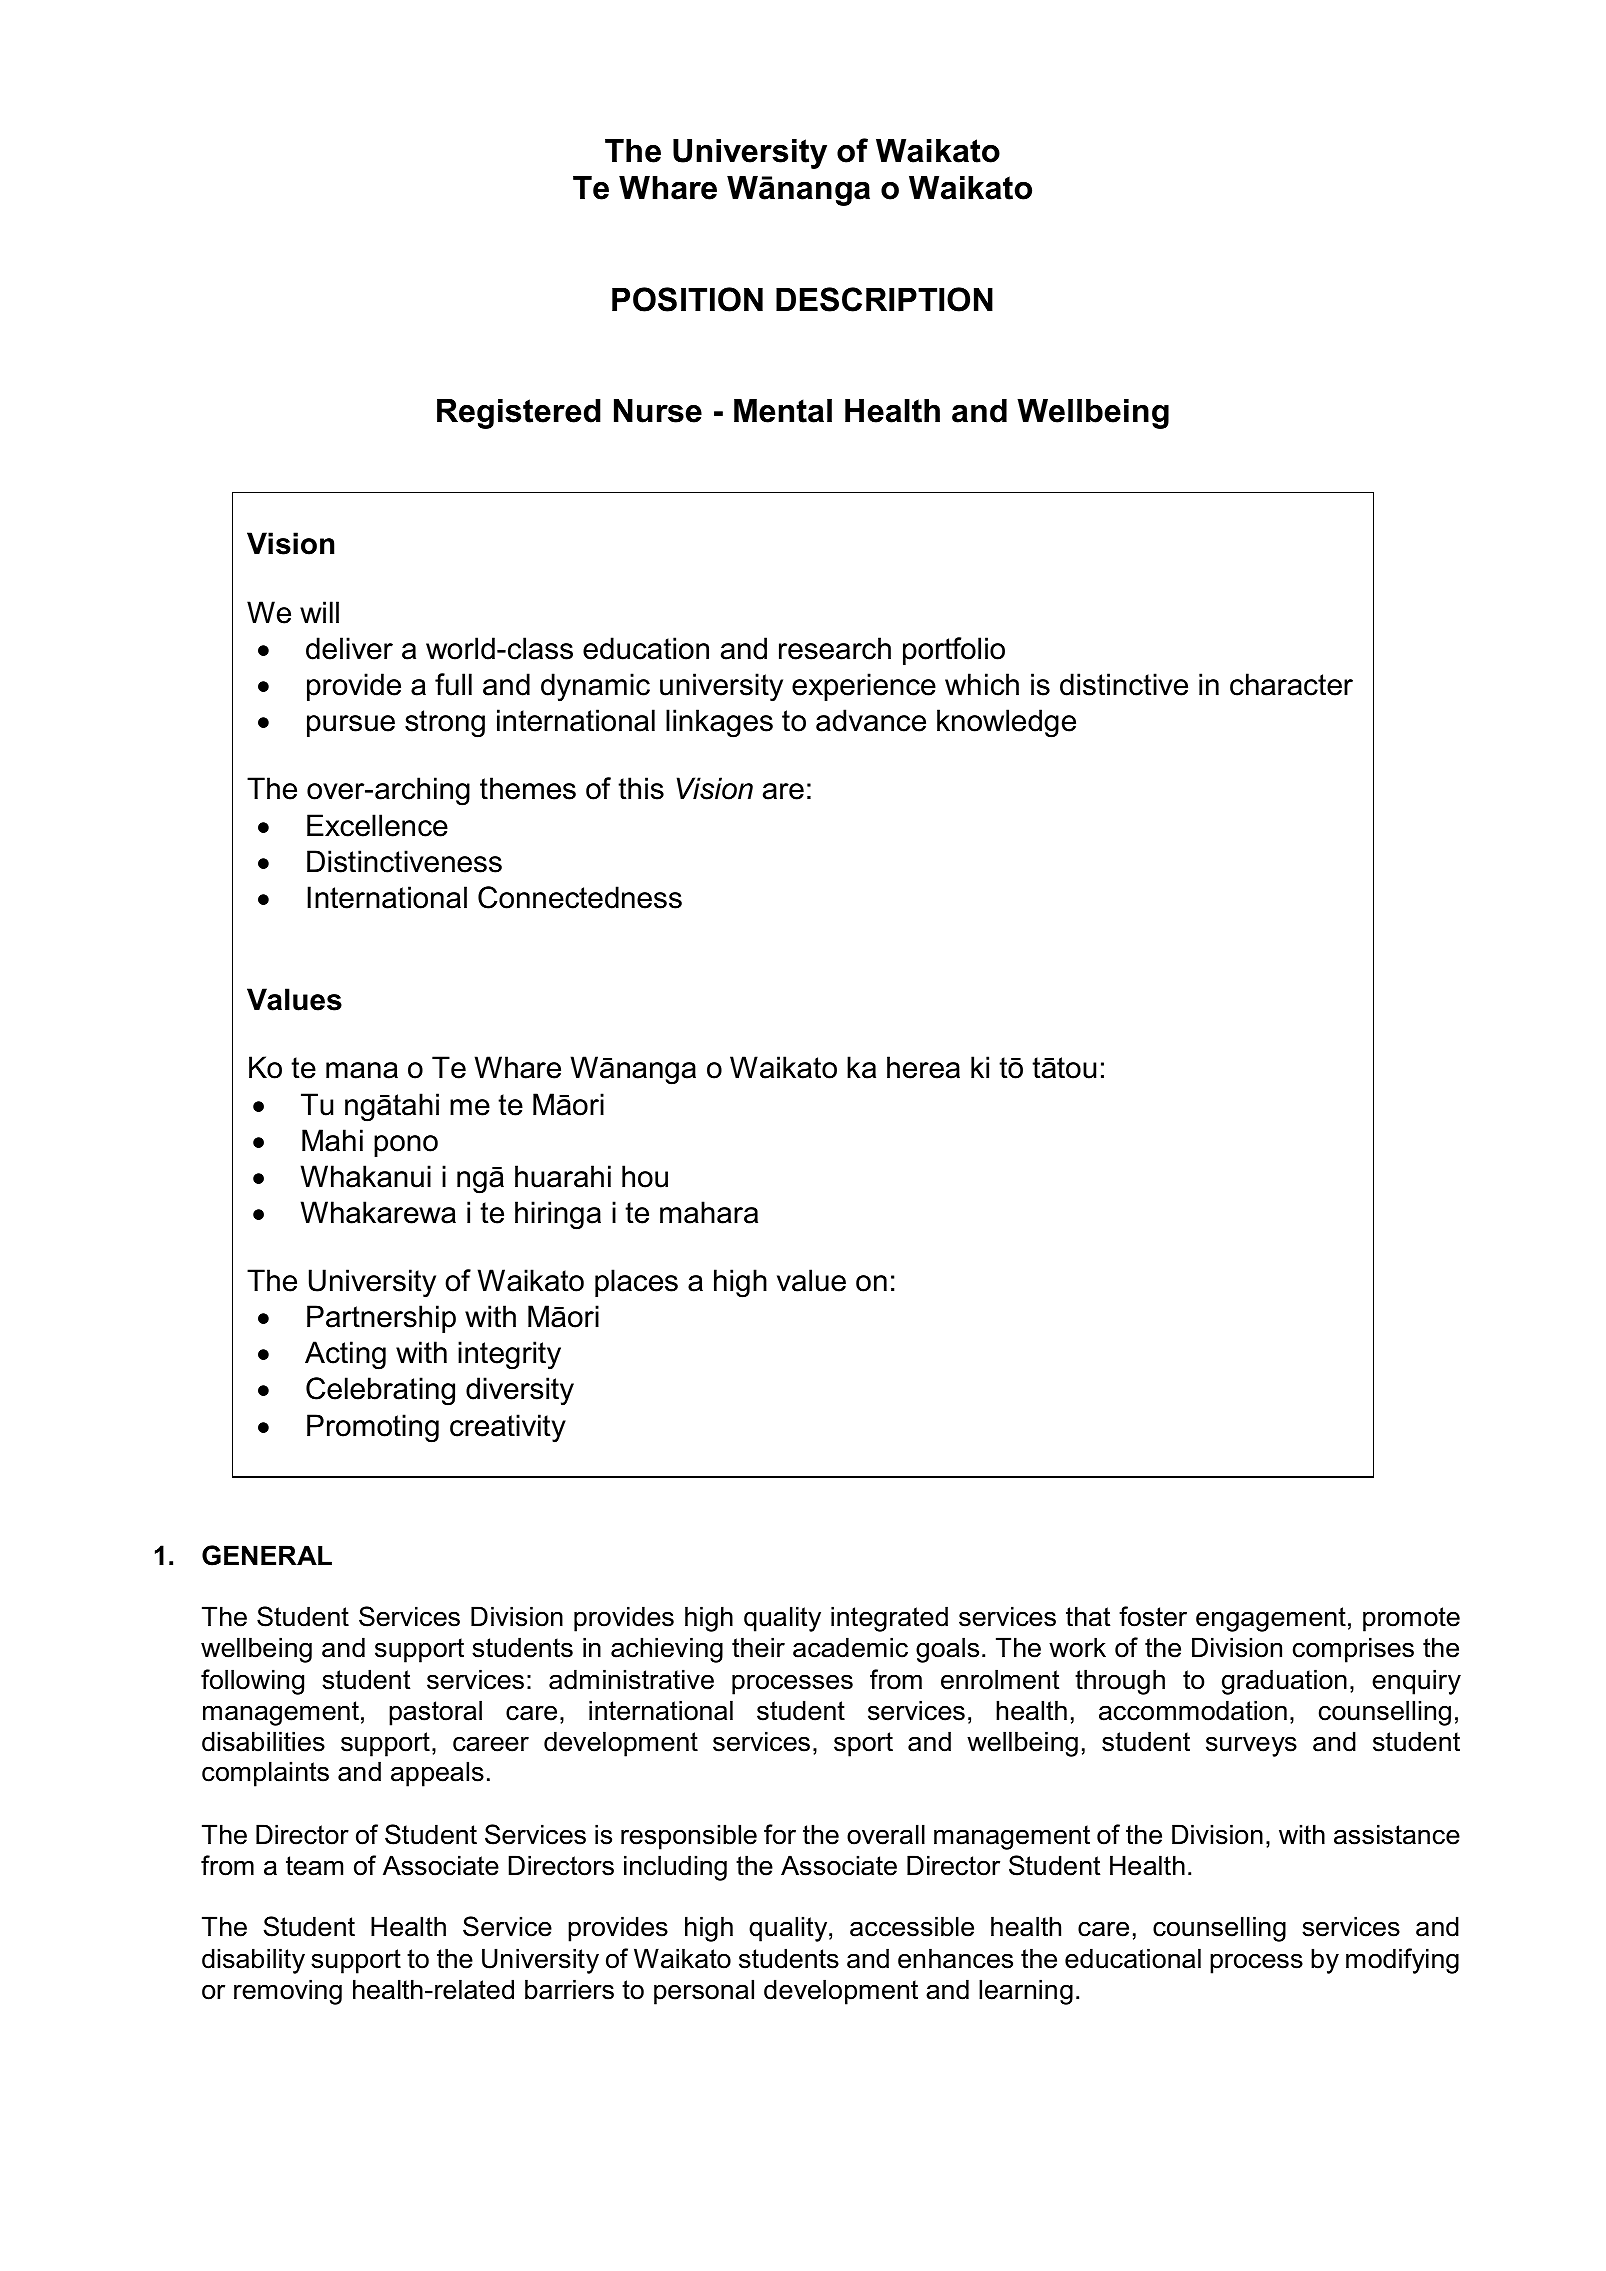  Describe the element at coordinates (871, 720) in the screenshot. I see `advance` at that location.
